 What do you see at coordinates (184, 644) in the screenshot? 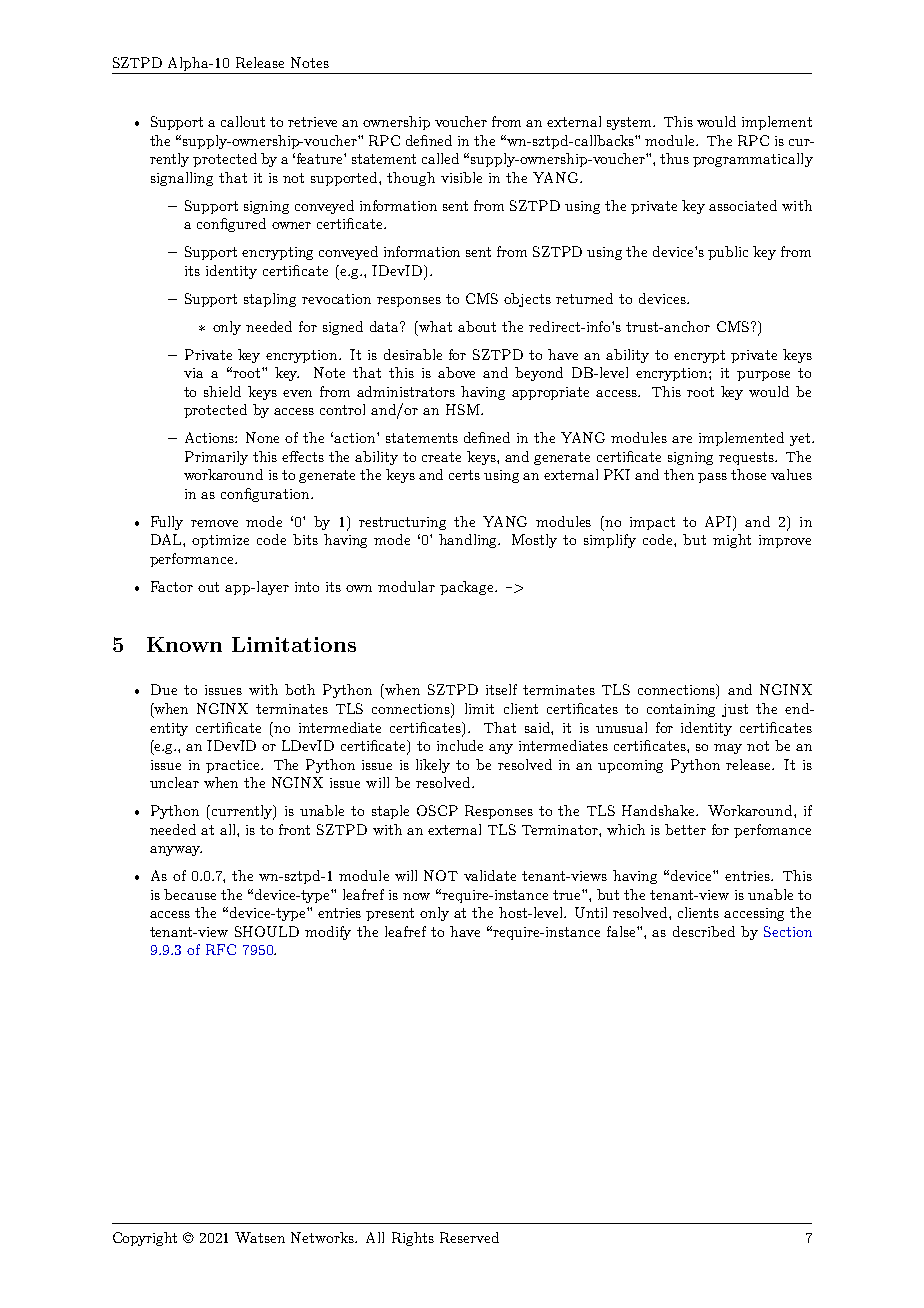
I see `Known` at bounding box center [184, 644].
